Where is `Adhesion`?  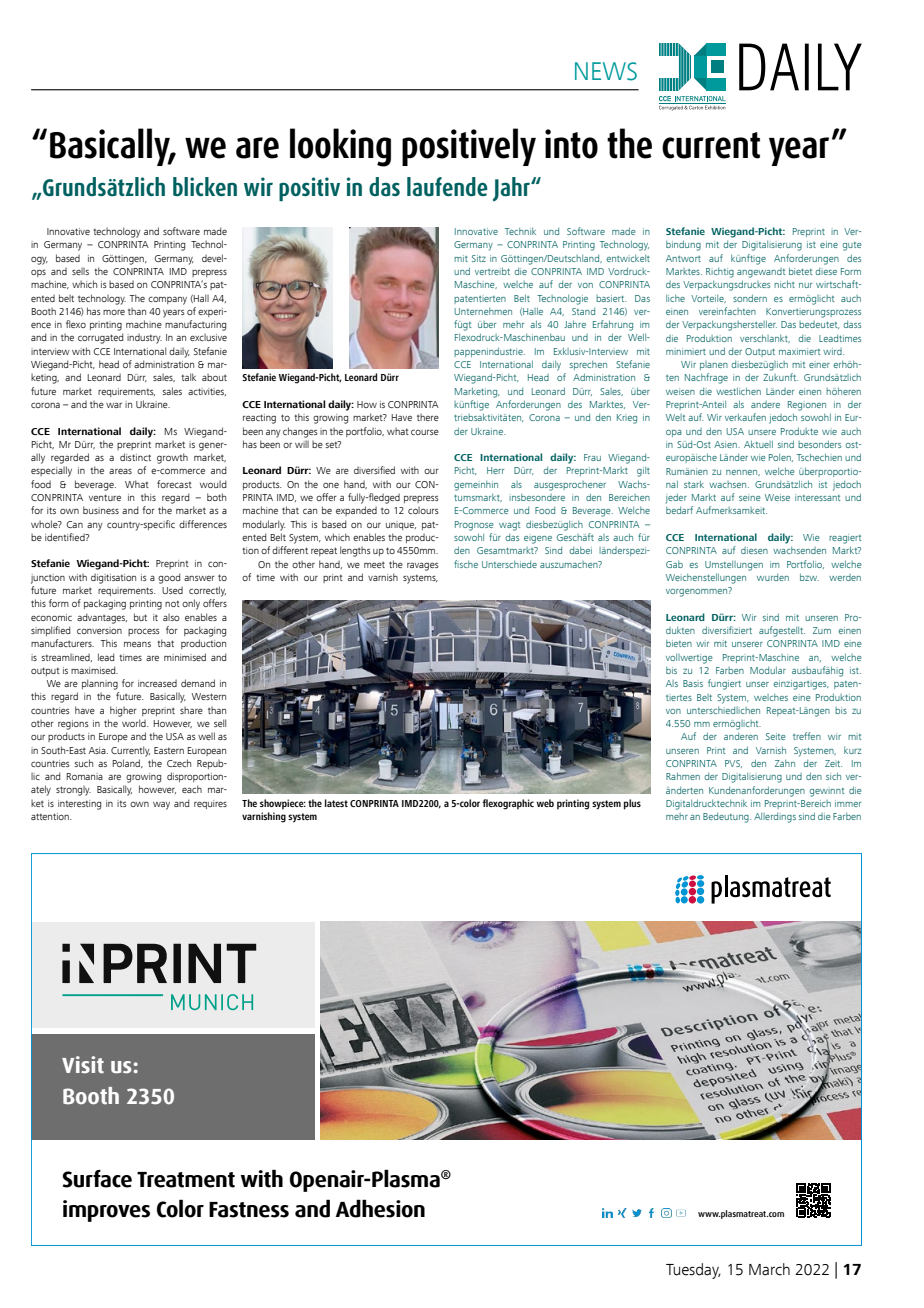
Adhesion is located at coordinates (380, 1208).
